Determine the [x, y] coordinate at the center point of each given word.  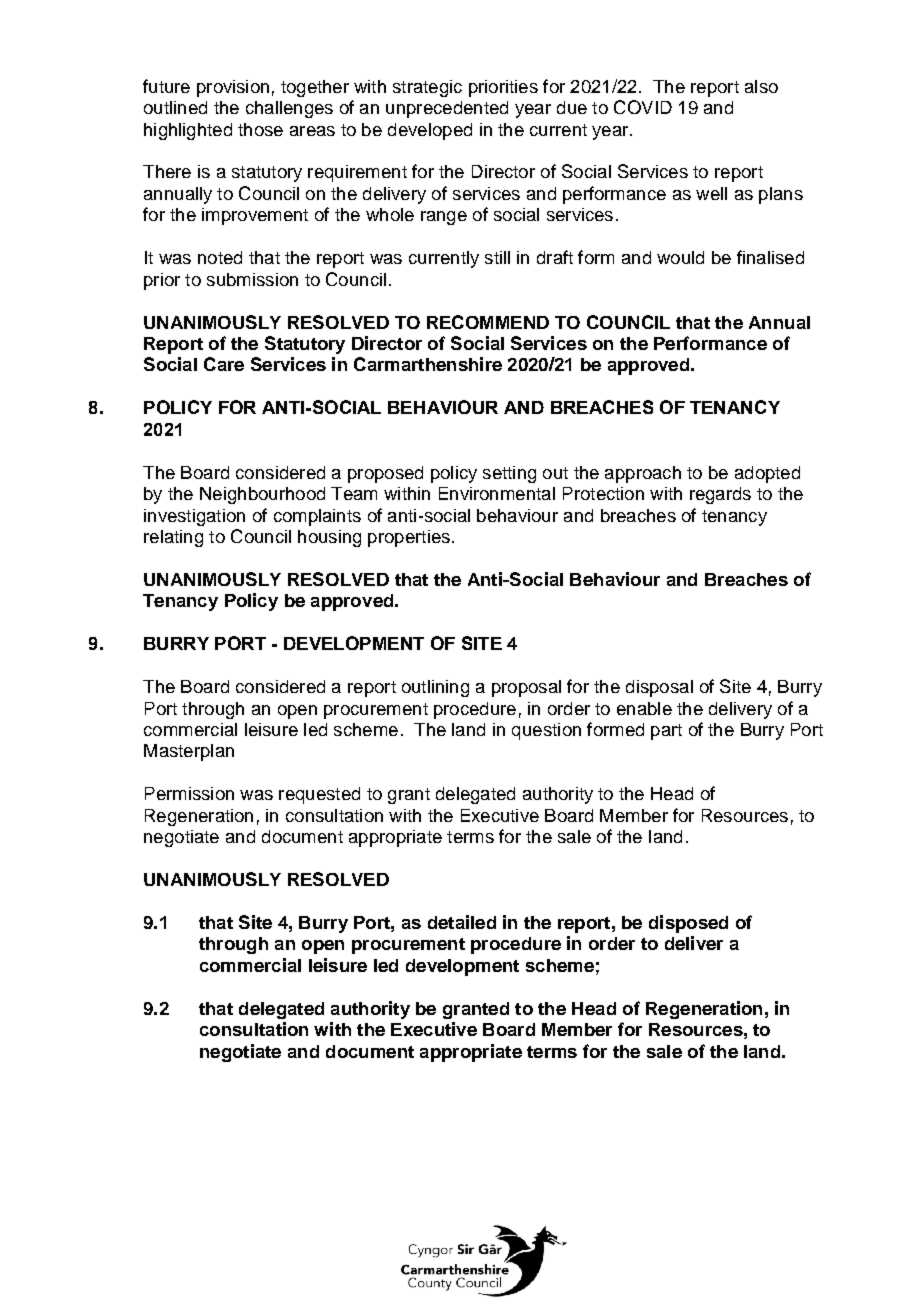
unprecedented [447, 109]
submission [252, 279]
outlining [435, 688]
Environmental [497, 493]
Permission [189, 793]
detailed [462, 922]
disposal [659, 688]
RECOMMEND [488, 322]
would [680, 257]
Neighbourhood [262, 495]
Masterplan [189, 752]
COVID [643, 107]
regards [720, 495]
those [260, 129]
